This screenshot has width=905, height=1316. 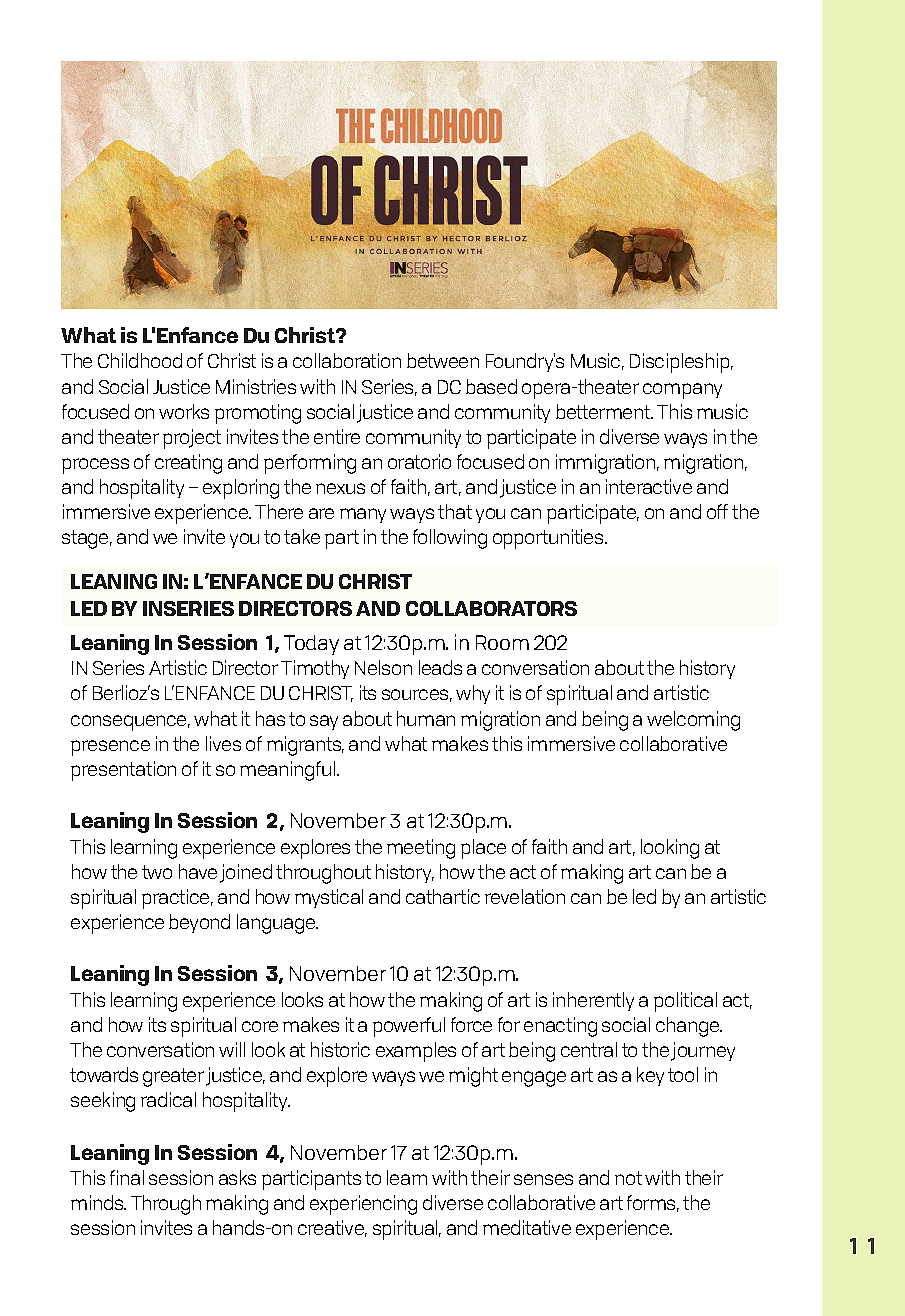 What do you see at coordinates (421, 849) in the screenshot?
I see `meeting` at bounding box center [421, 849].
